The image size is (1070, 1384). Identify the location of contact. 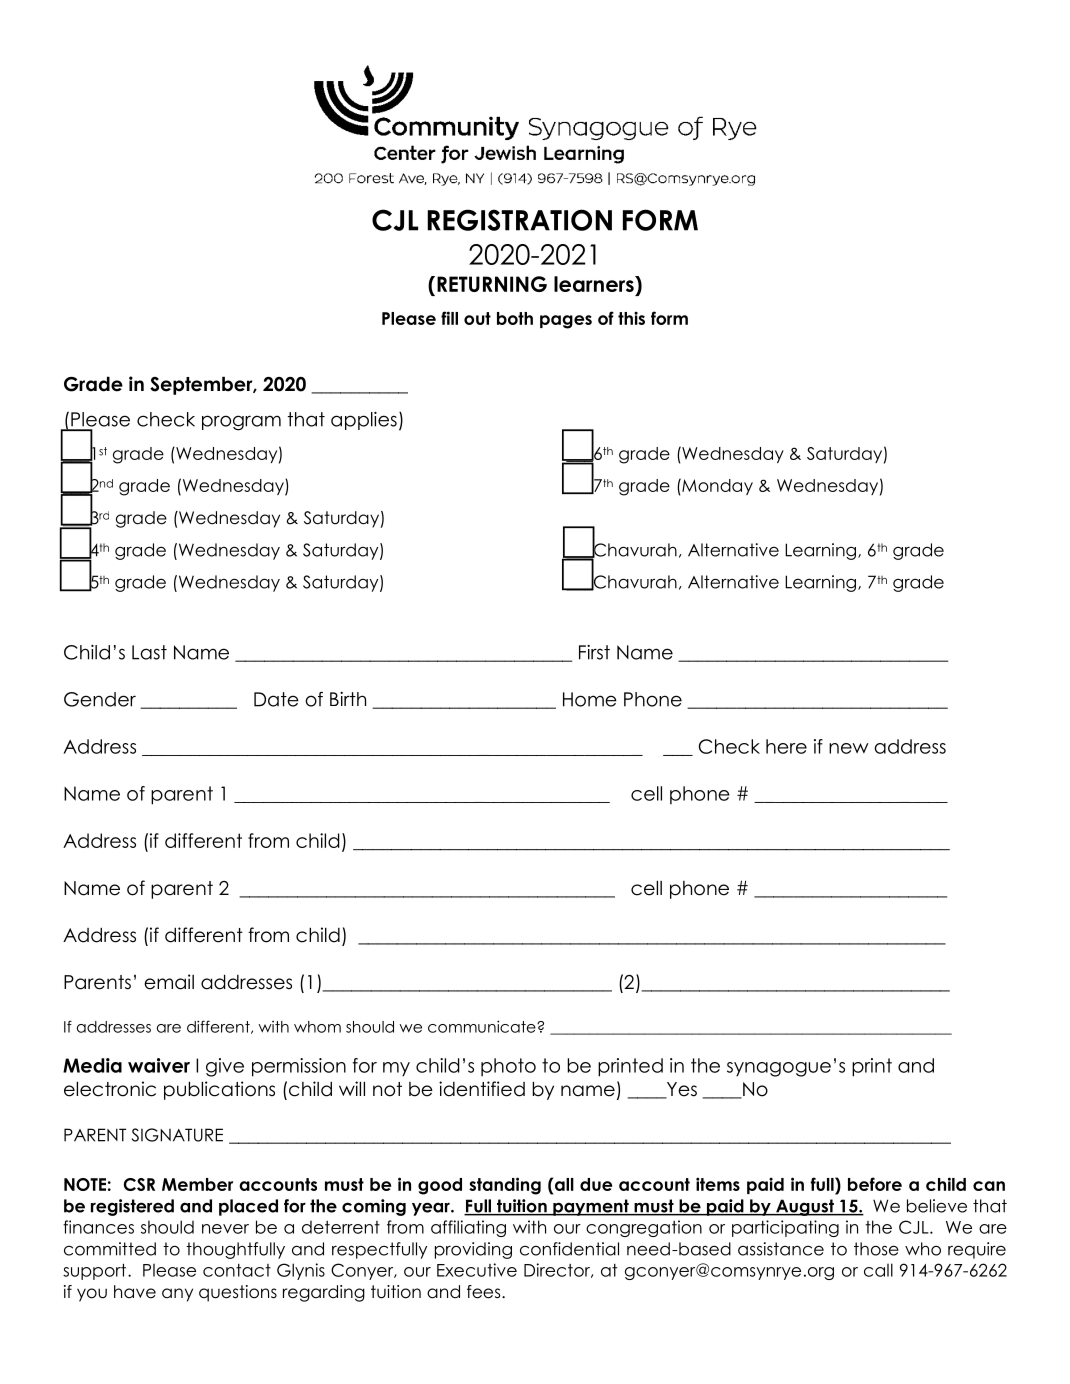
(237, 1270).
